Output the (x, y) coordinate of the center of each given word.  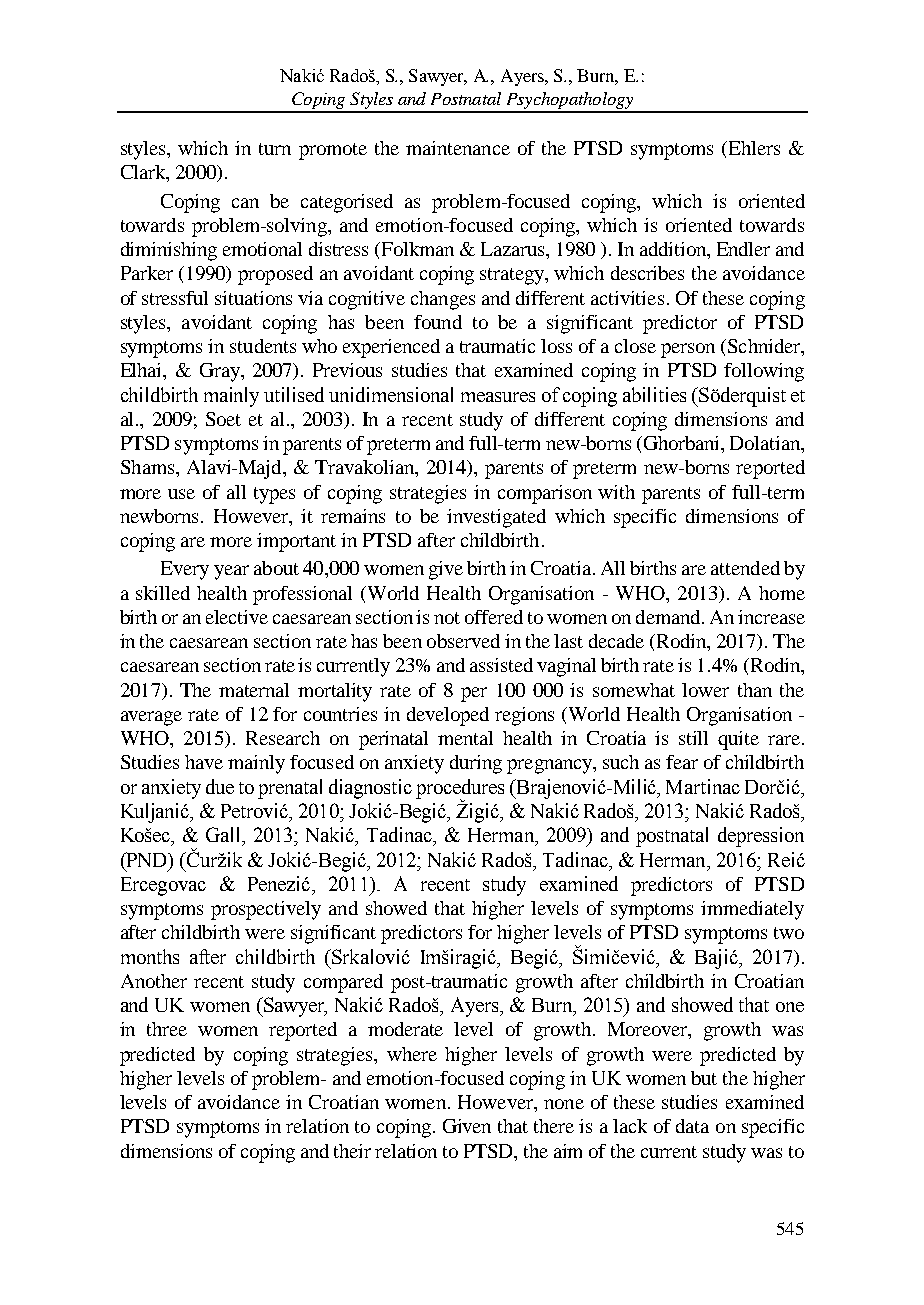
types (274, 495)
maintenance (458, 148)
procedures (460, 790)
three (167, 1029)
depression (761, 837)
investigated (496, 518)
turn (275, 149)
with (616, 492)
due (220, 786)
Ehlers (754, 148)
